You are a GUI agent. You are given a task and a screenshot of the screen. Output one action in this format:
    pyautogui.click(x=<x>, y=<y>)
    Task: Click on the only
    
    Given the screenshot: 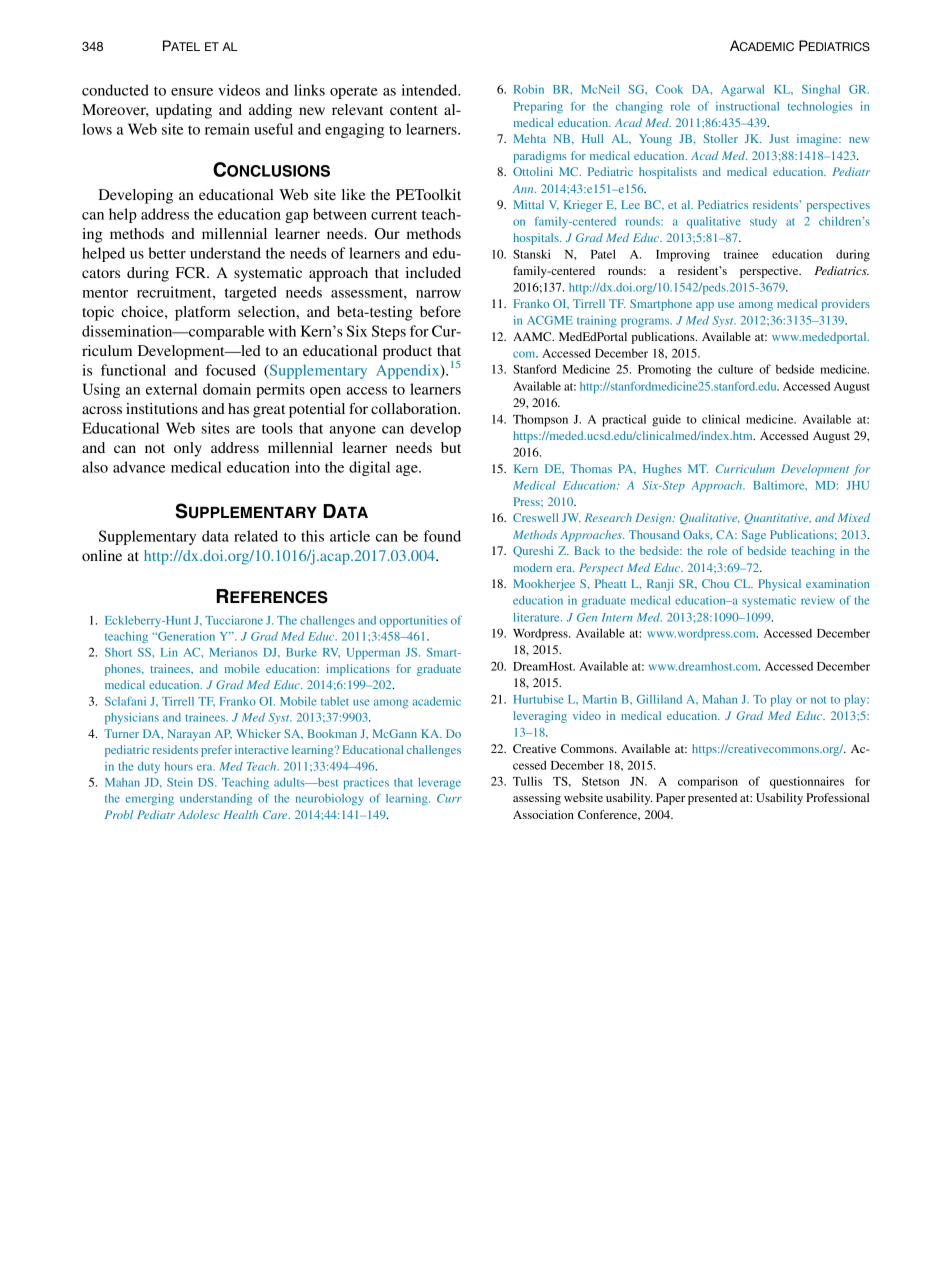 What is the action you would take?
    pyautogui.click(x=188, y=449)
